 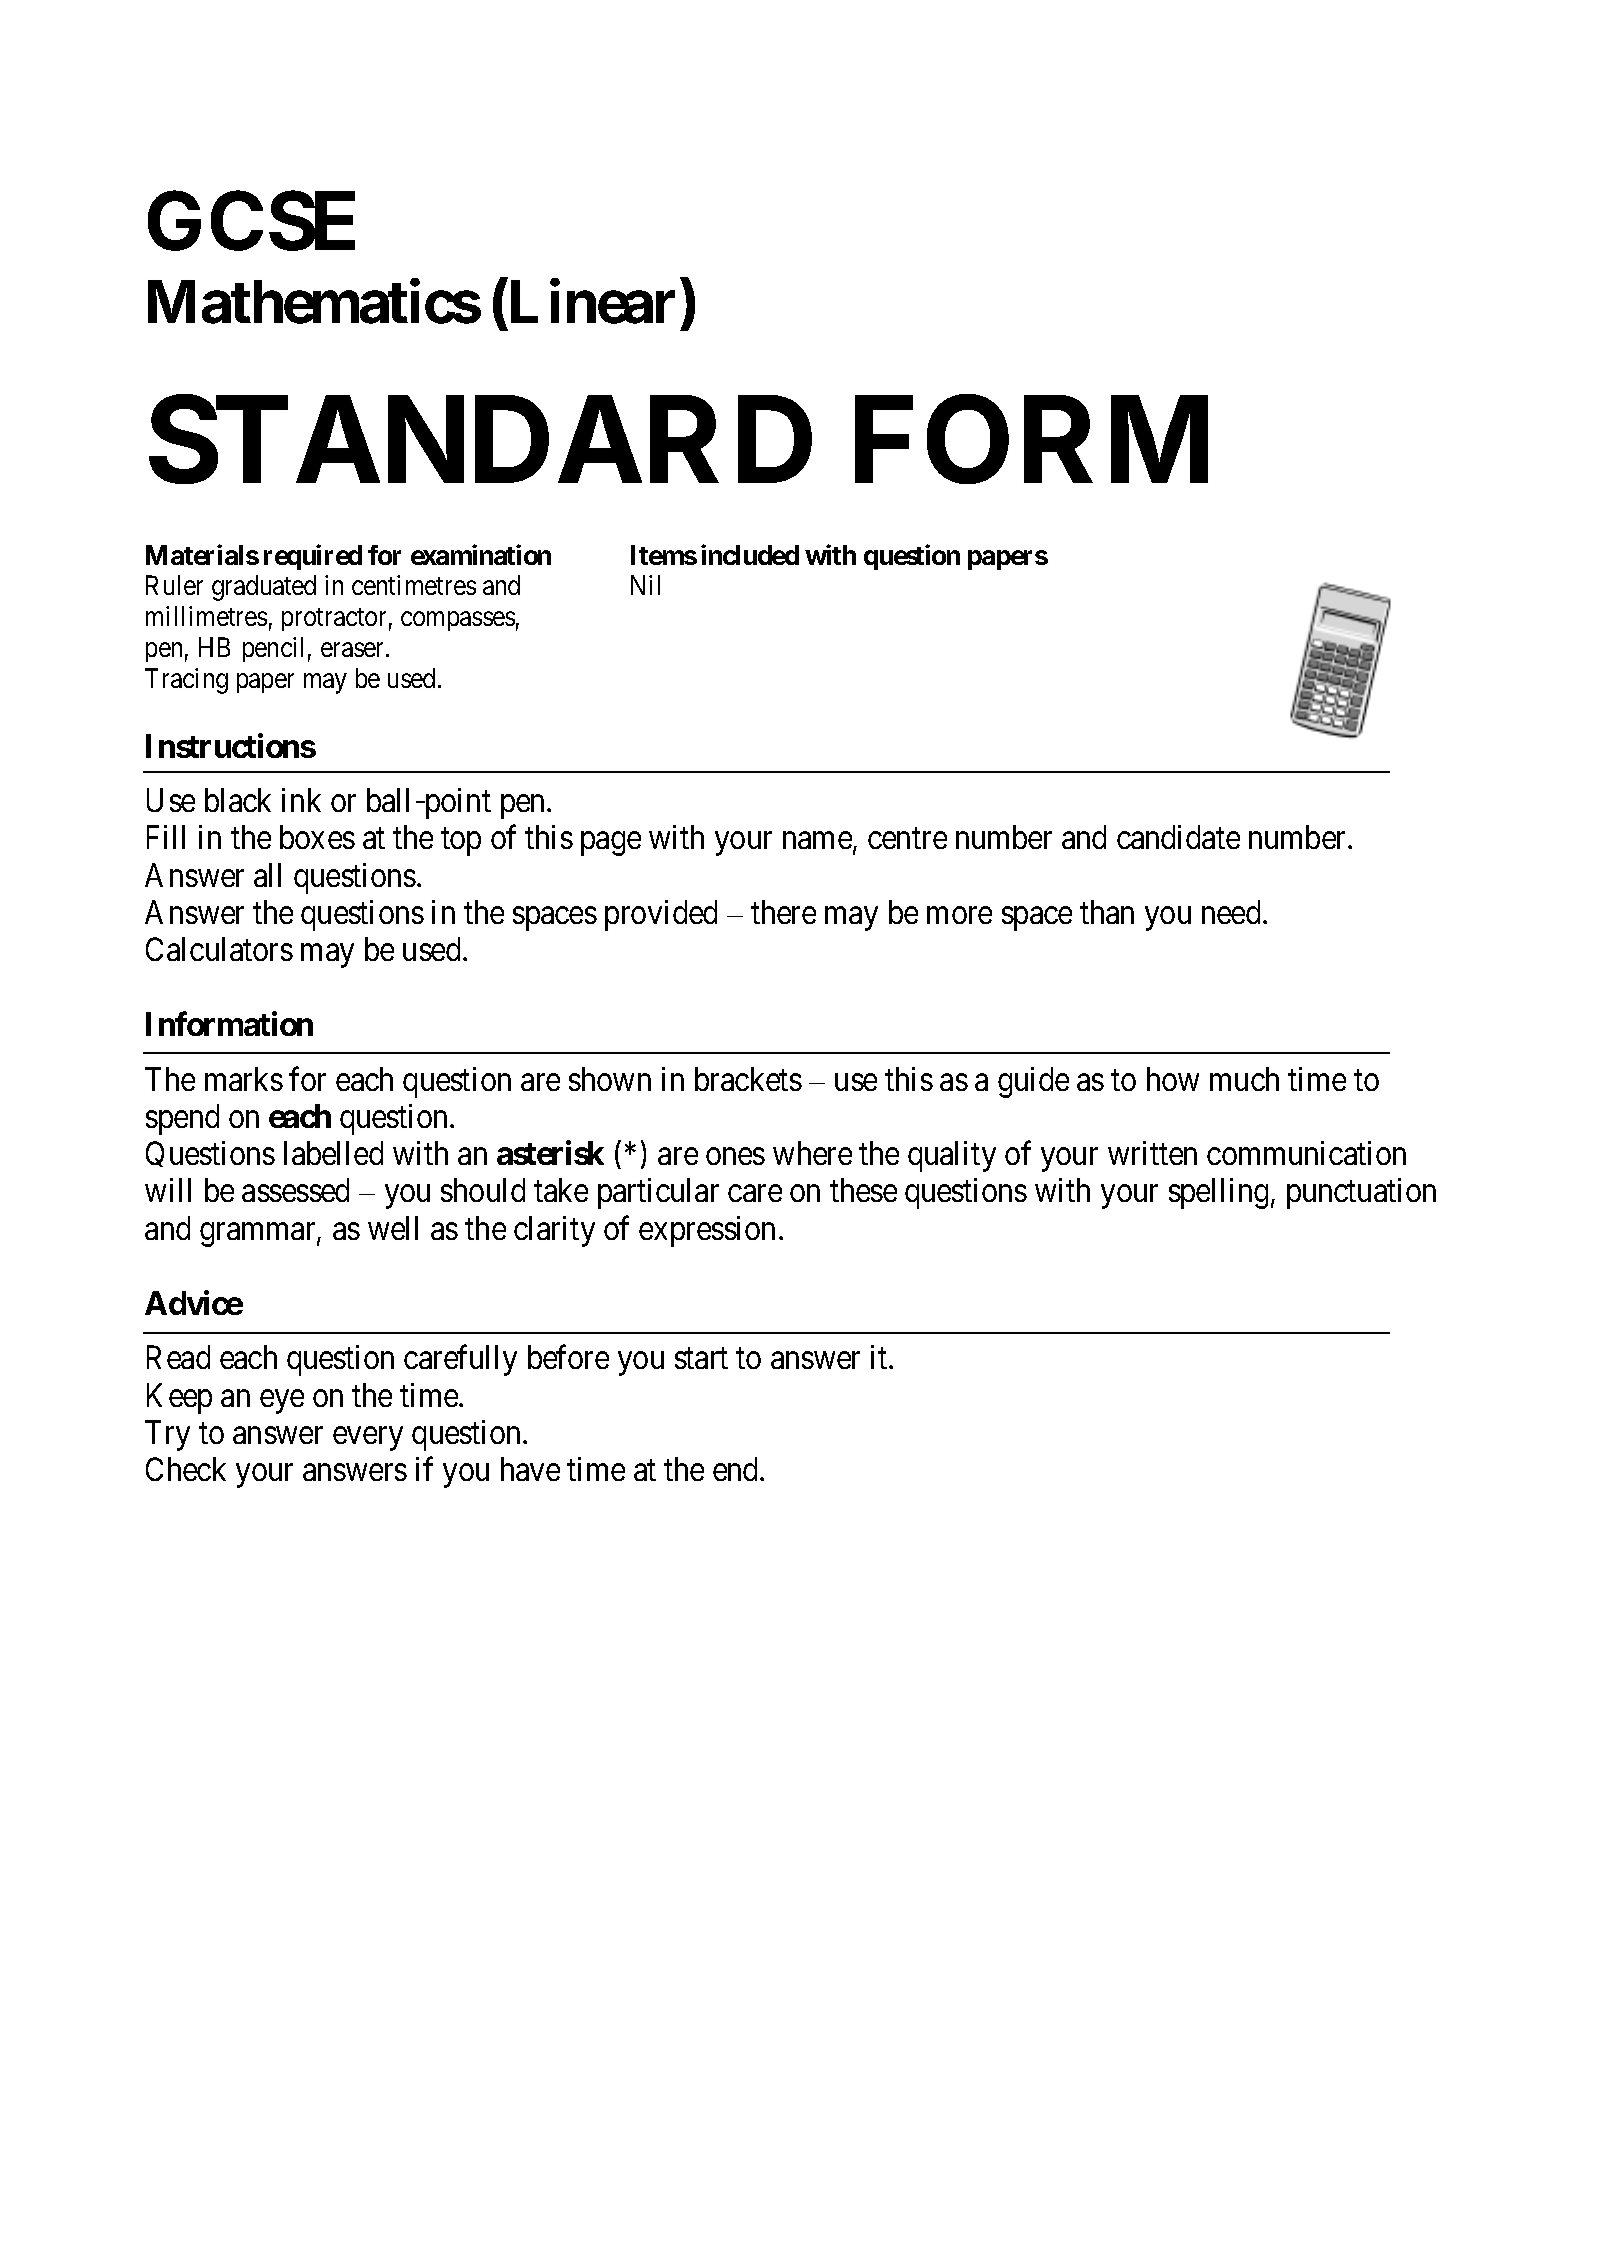 I want to click on Nil, so click(x=645, y=585).
